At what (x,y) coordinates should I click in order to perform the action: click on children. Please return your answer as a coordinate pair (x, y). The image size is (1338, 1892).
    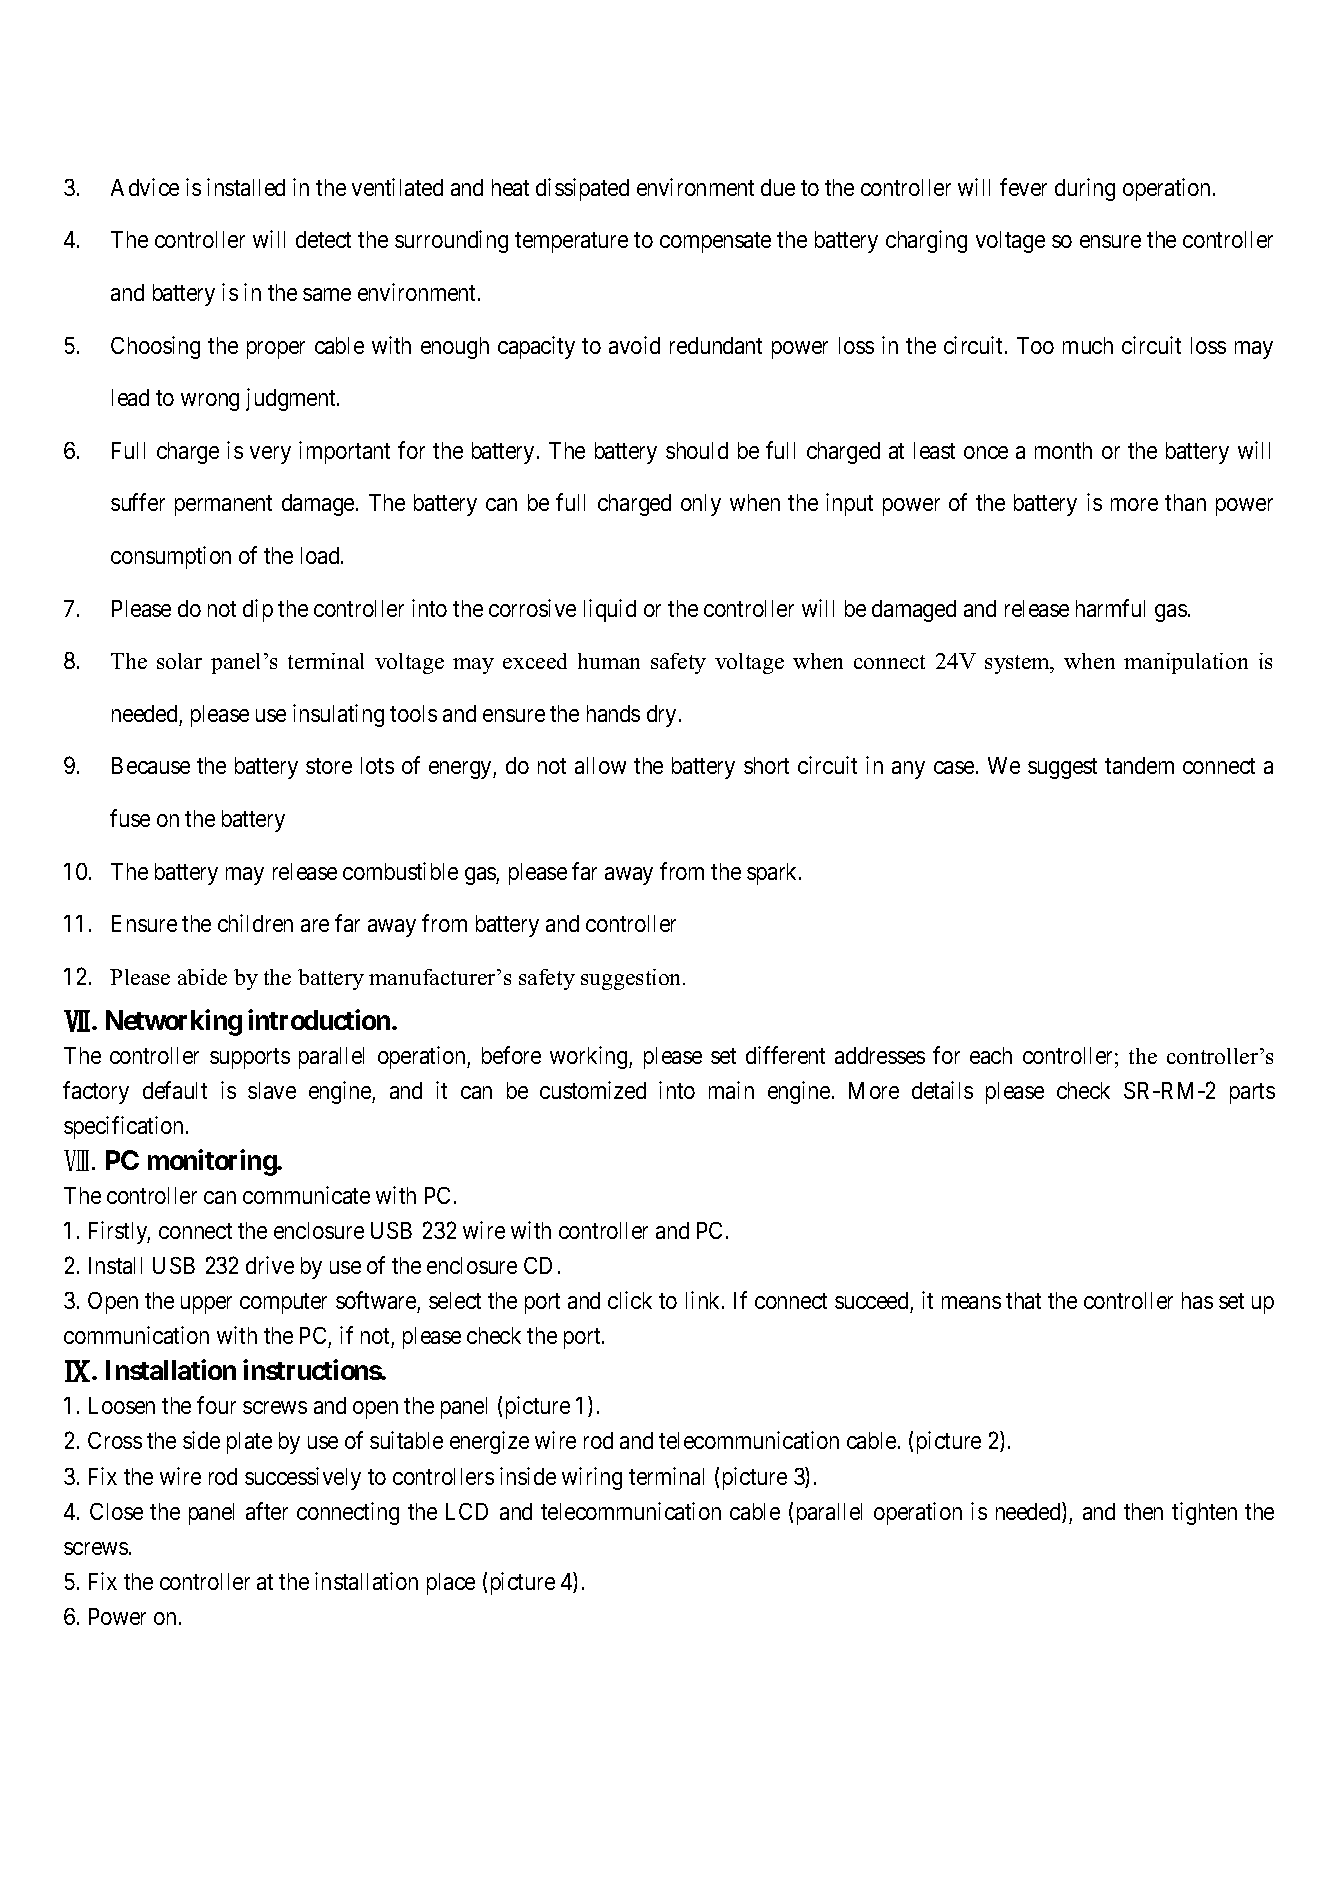
    Looking at the image, I should click on (255, 923).
